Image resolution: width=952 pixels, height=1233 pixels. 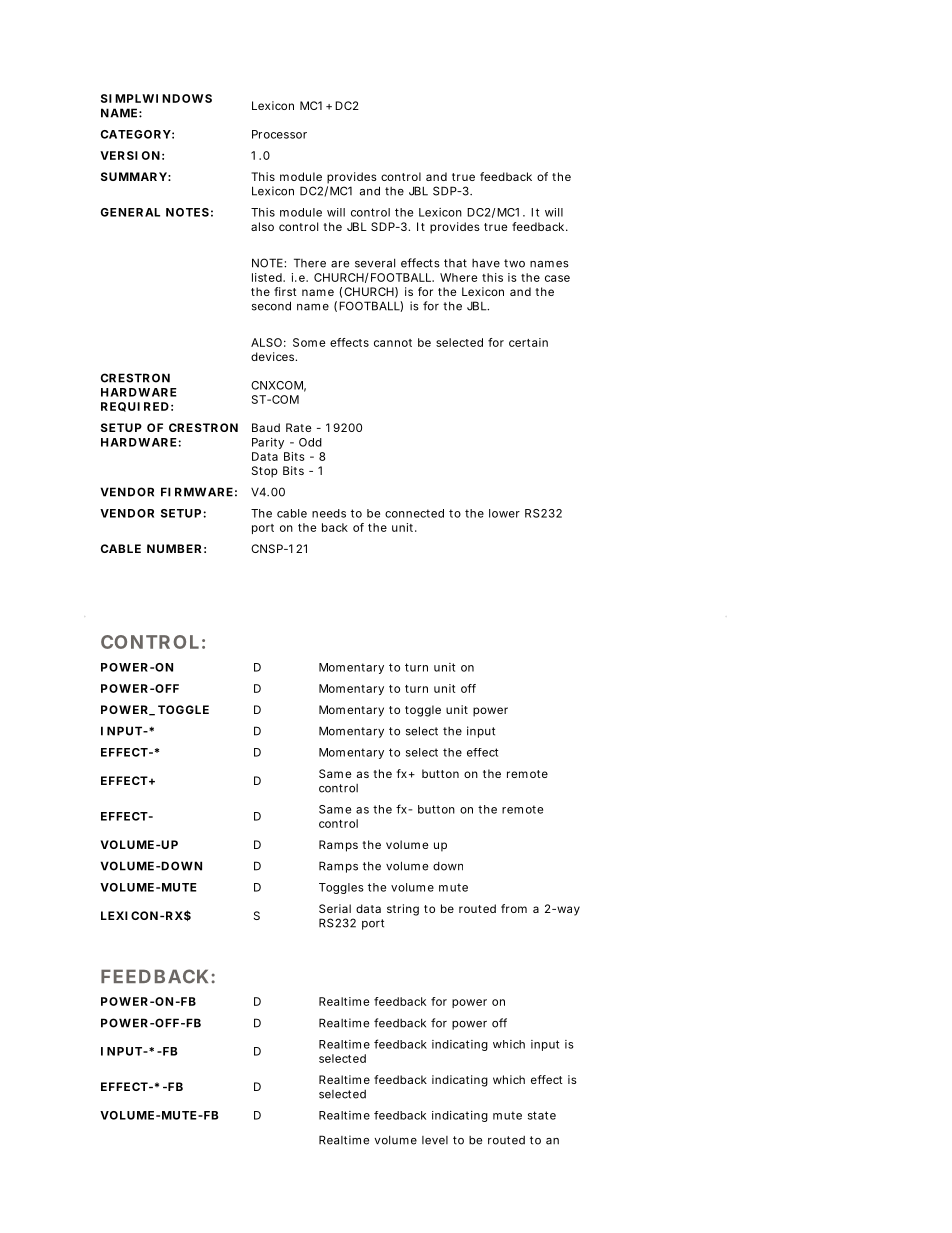 What do you see at coordinates (134, 176) in the screenshot?
I see `SUMMARY` at bounding box center [134, 176].
